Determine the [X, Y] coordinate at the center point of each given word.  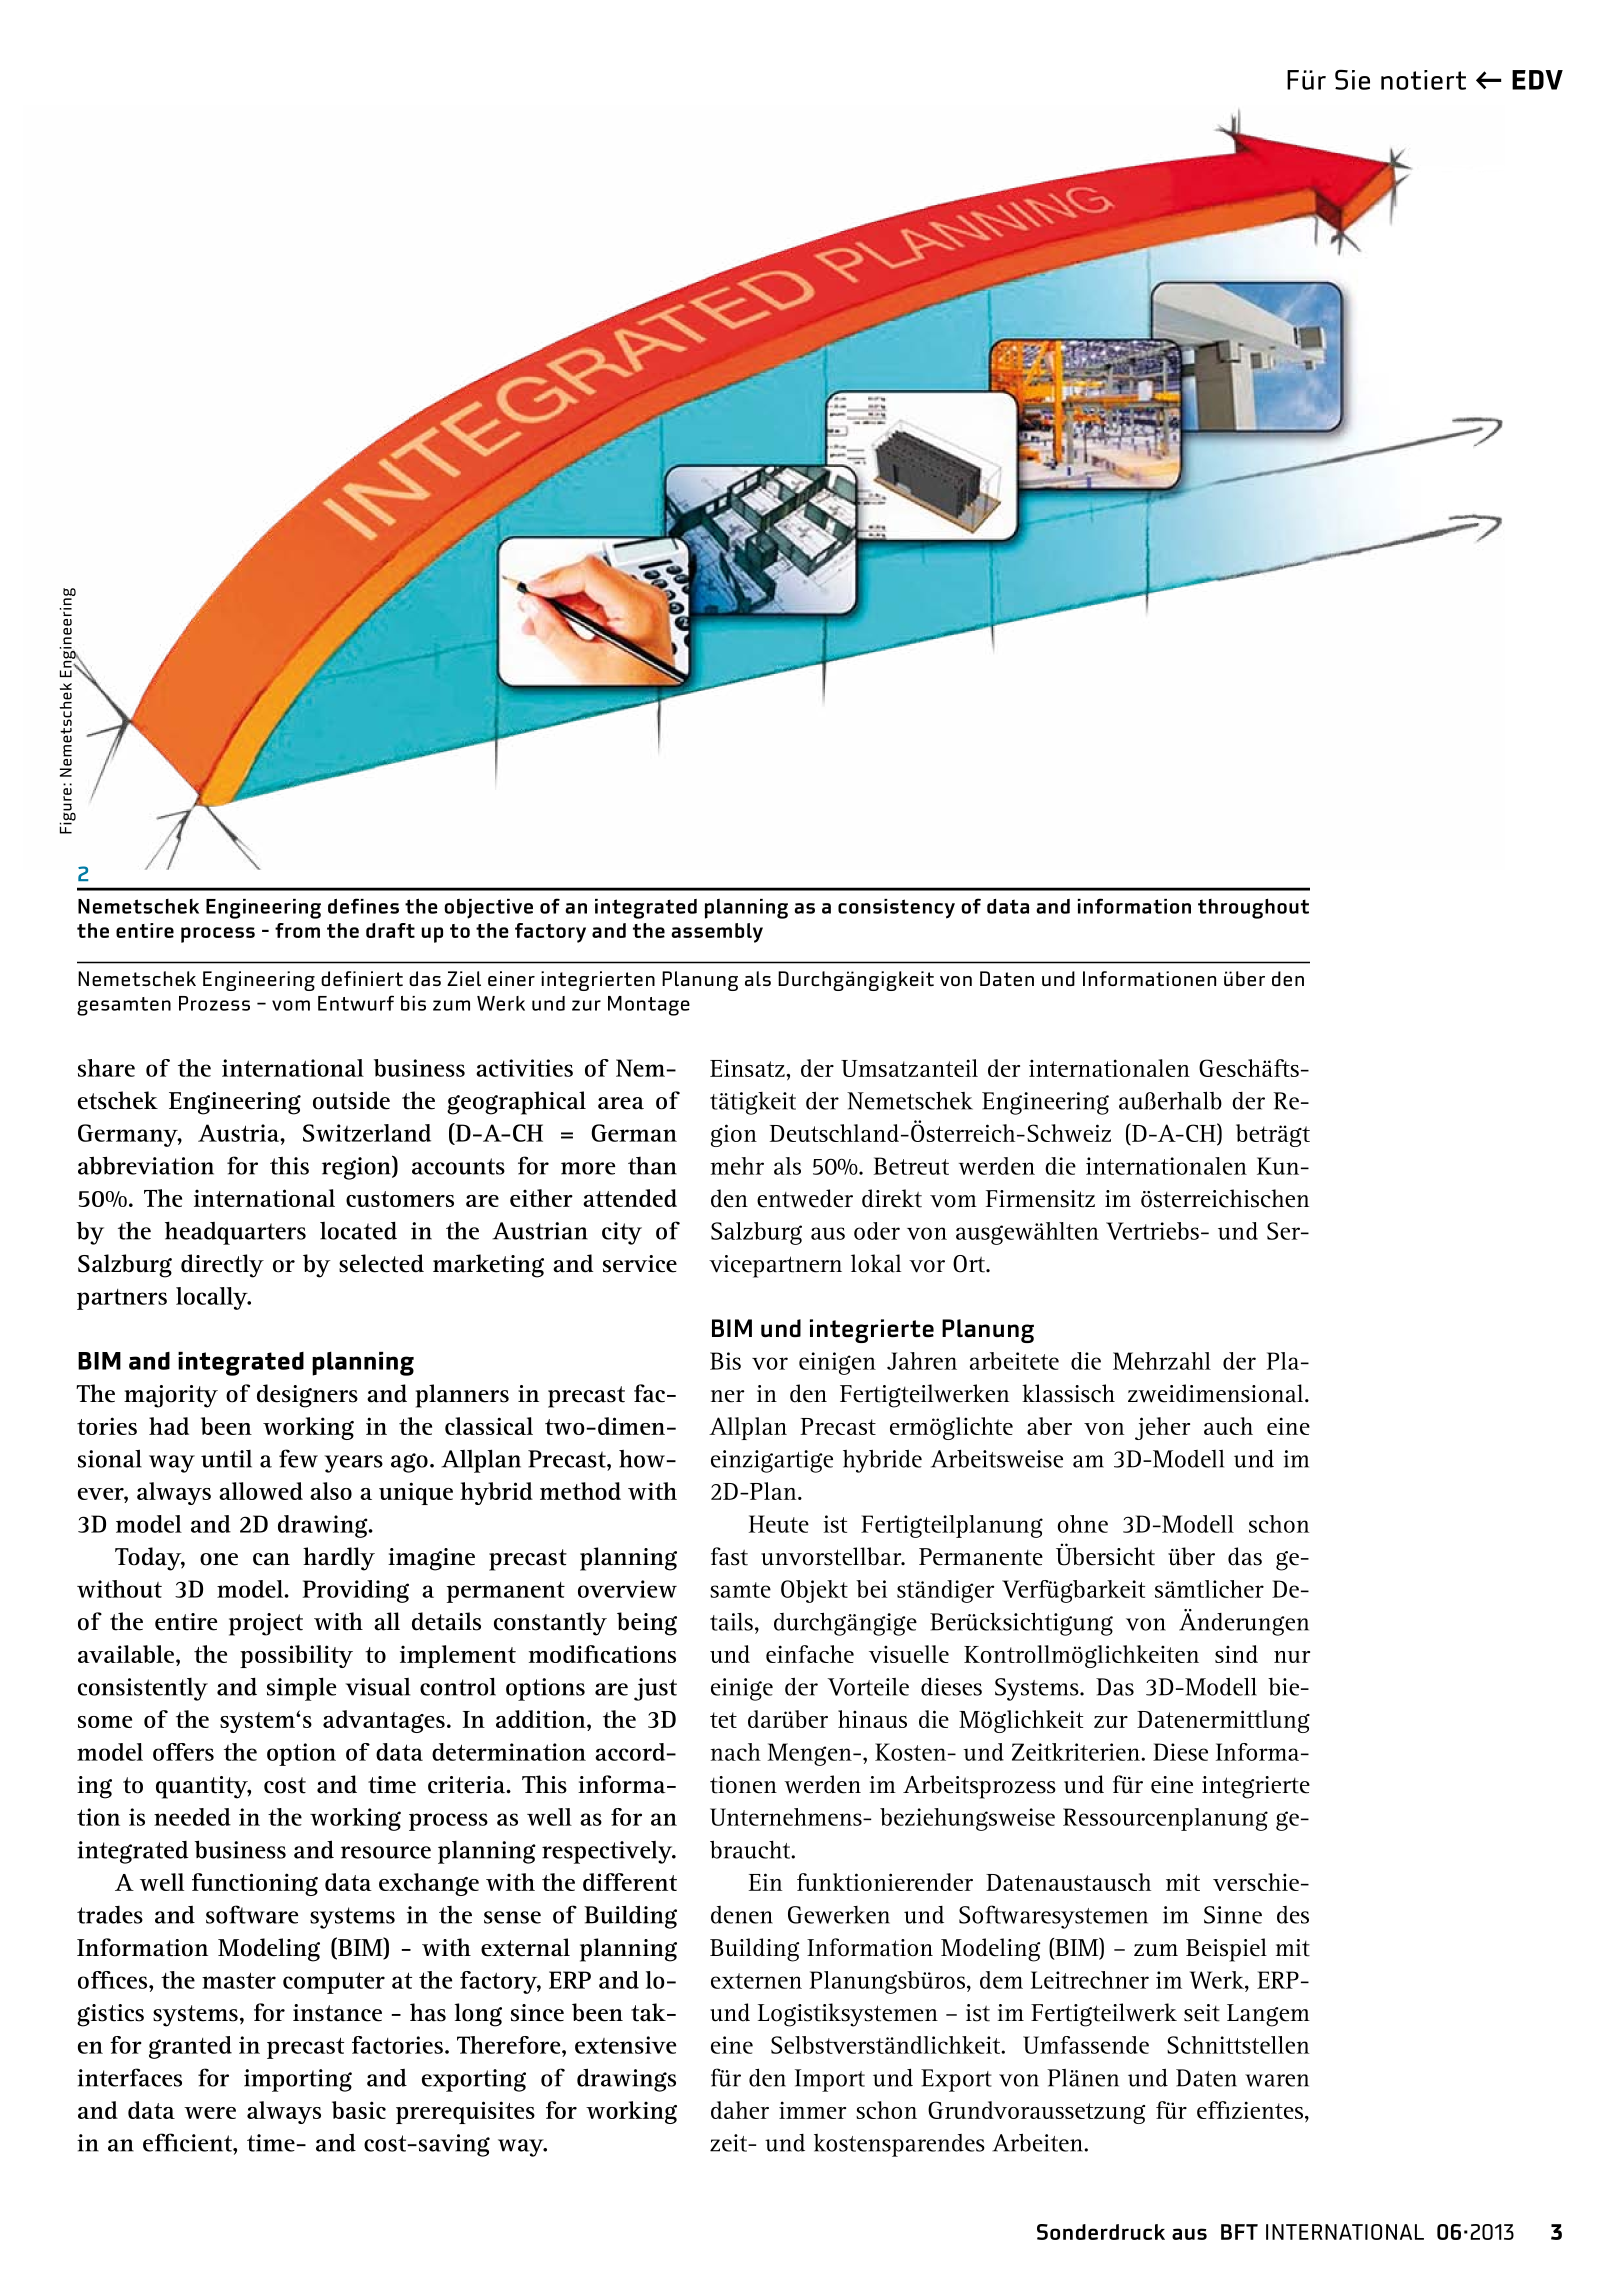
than [652, 1166]
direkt [892, 1198]
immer [812, 2110]
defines [363, 906]
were [210, 2113]
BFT [1239, 2232]
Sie [1352, 80]
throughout [1253, 908]
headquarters [235, 1233]
